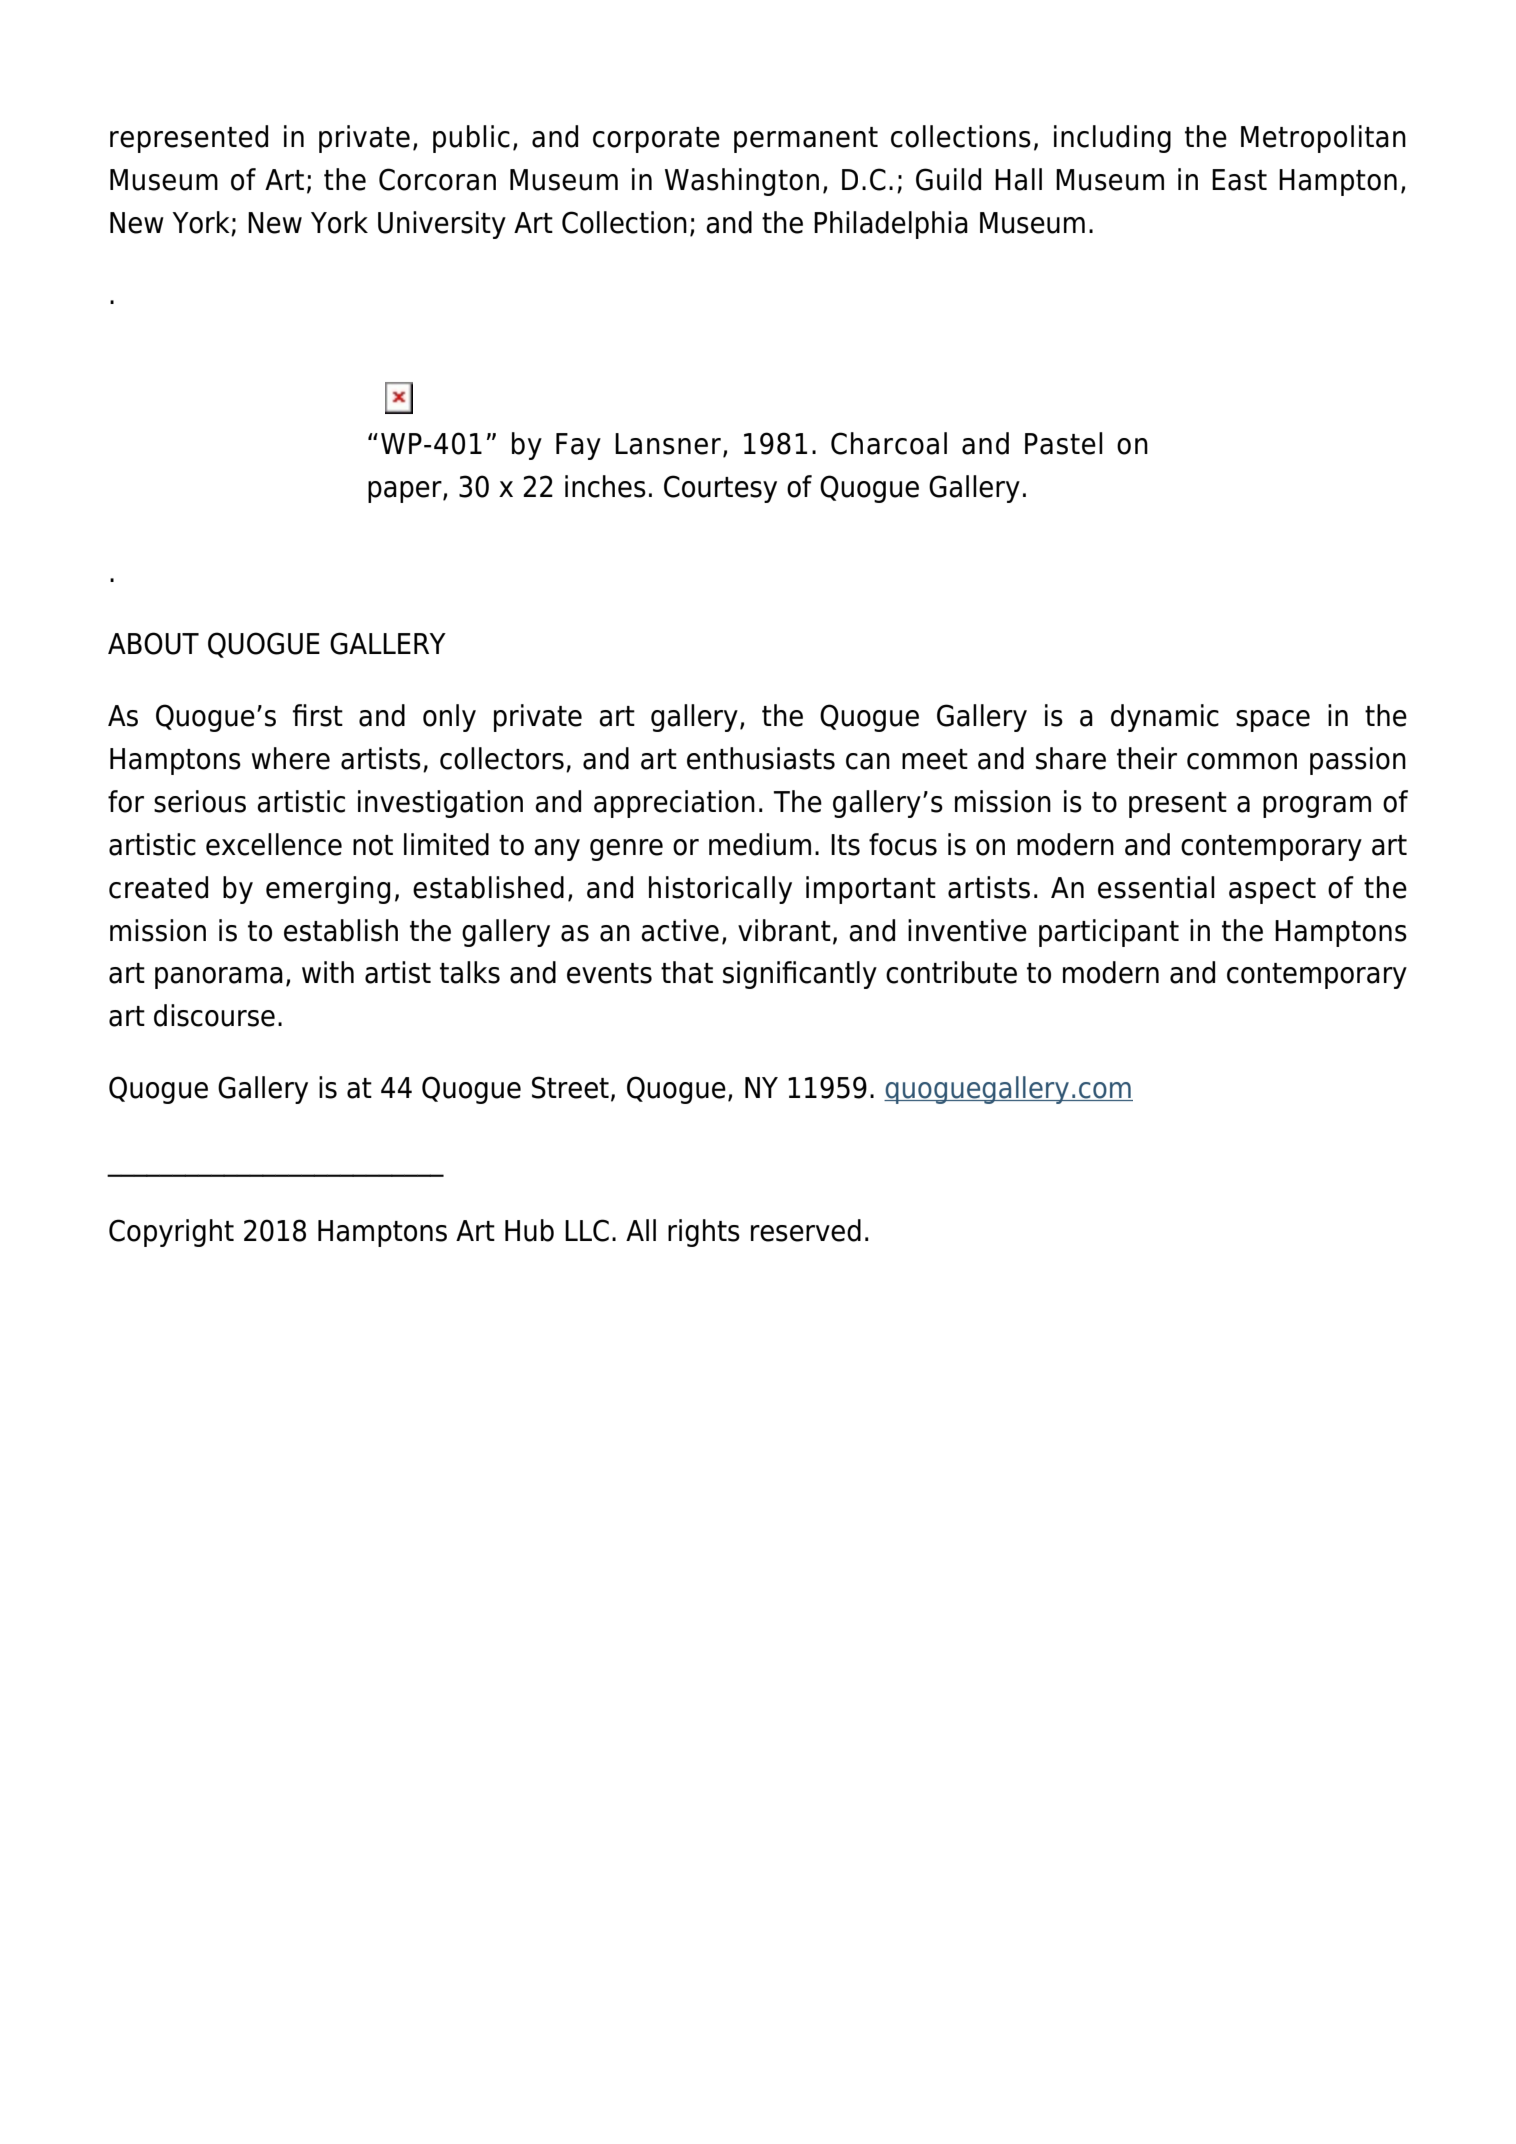 This screenshot has width=1516, height=2144. What do you see at coordinates (806, 1230) in the screenshot?
I see `reserved` at bounding box center [806, 1230].
